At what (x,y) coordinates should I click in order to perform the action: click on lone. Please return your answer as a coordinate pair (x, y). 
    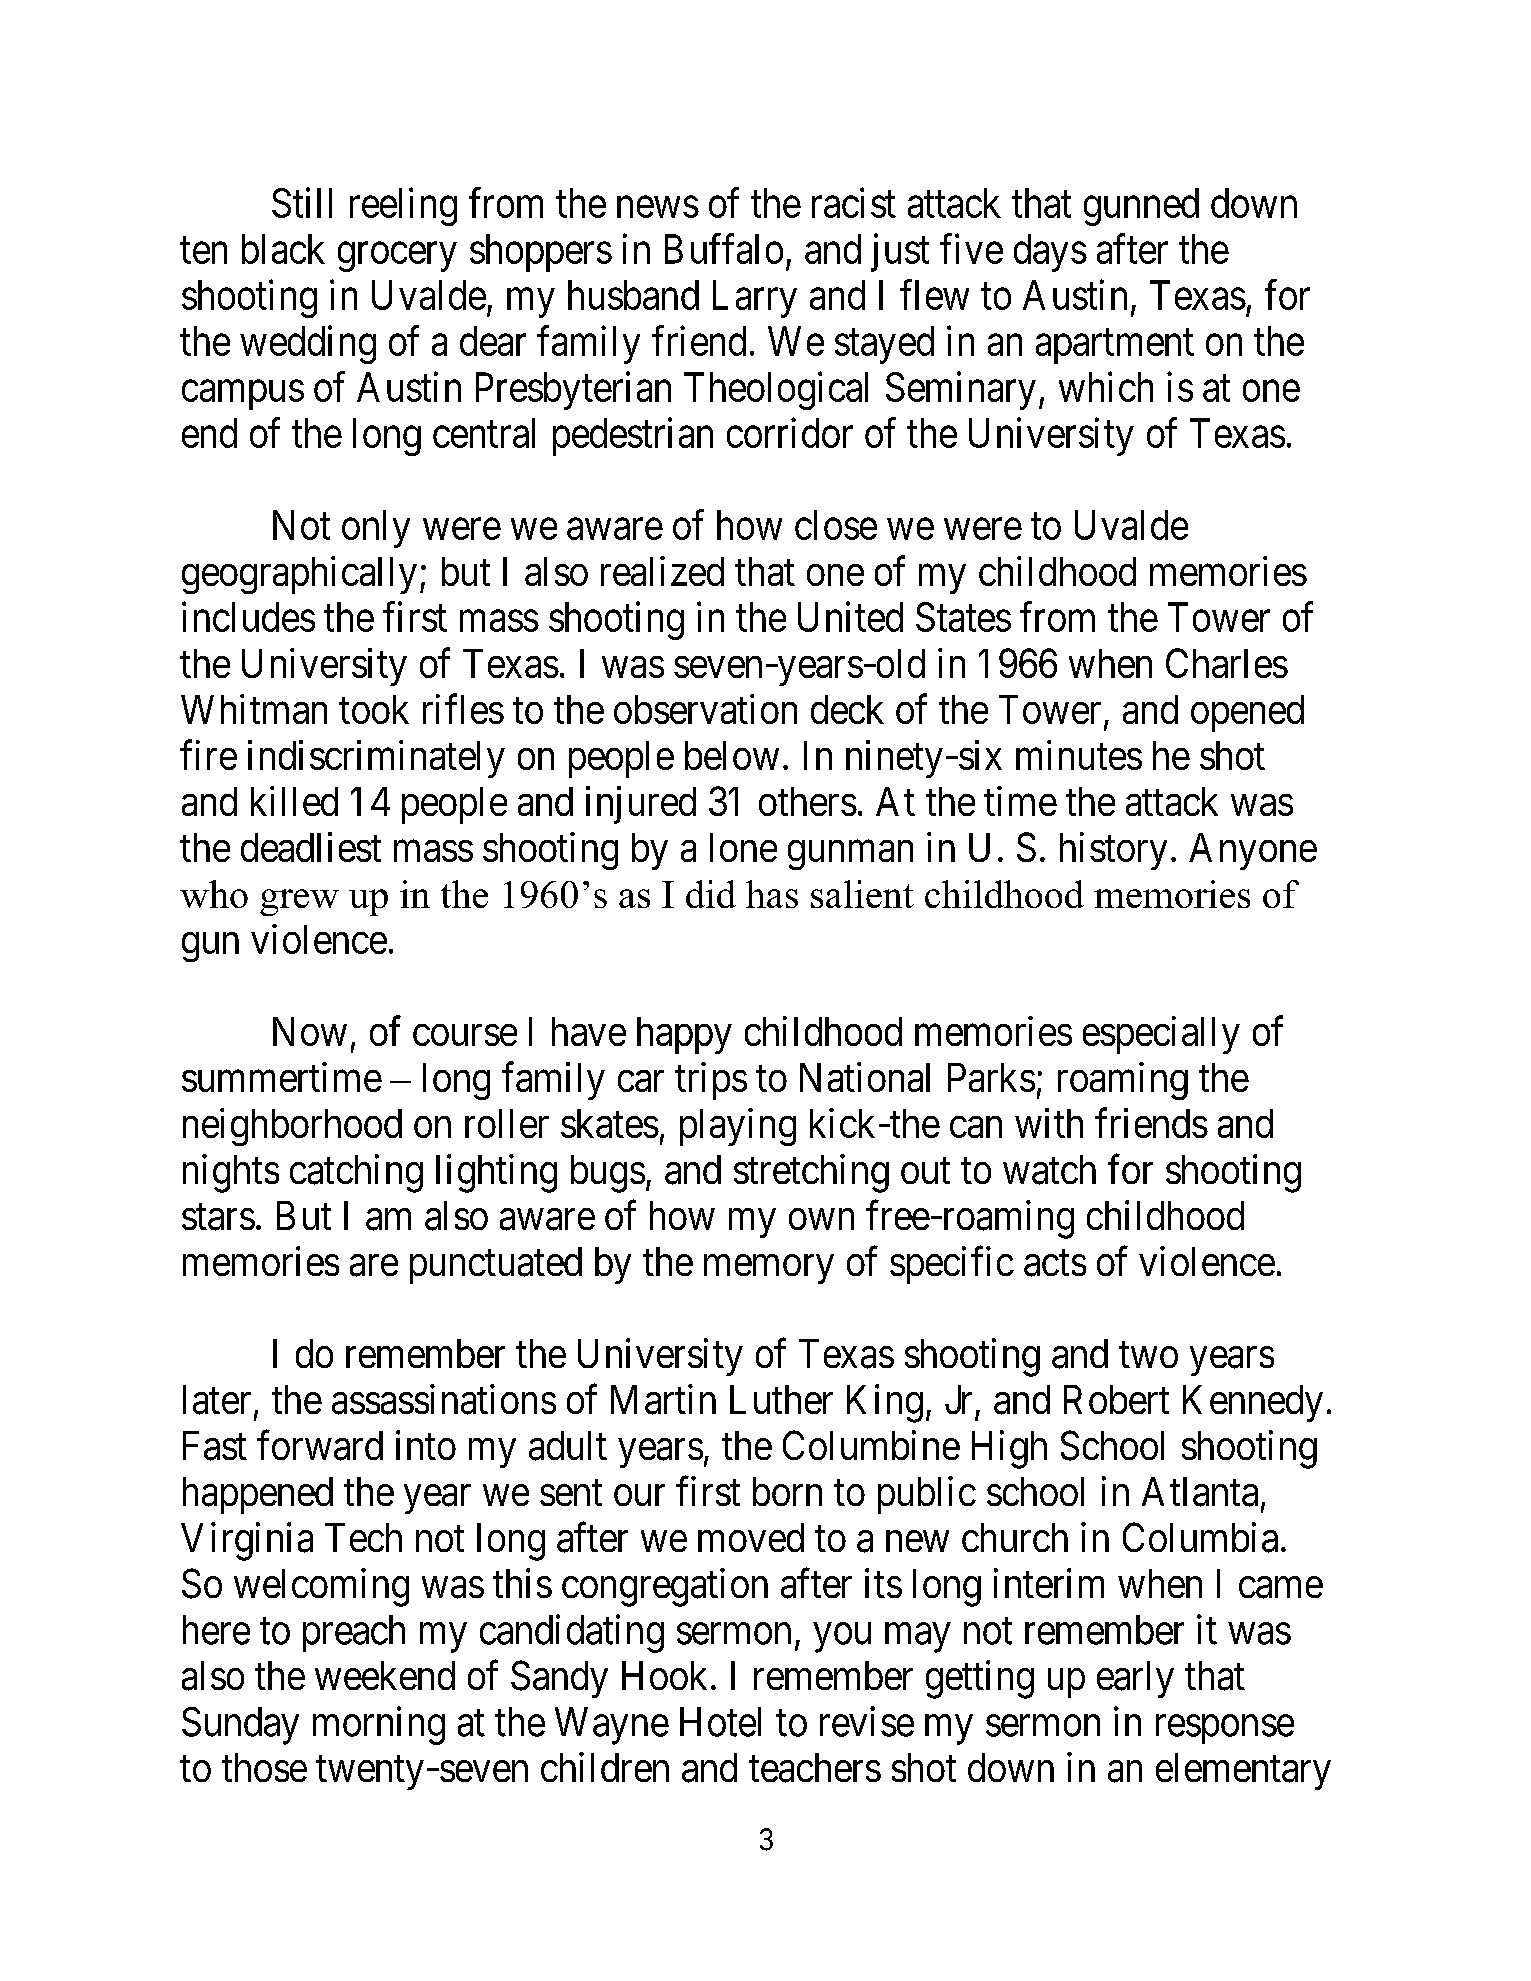
    Looking at the image, I should click on (743, 847).
